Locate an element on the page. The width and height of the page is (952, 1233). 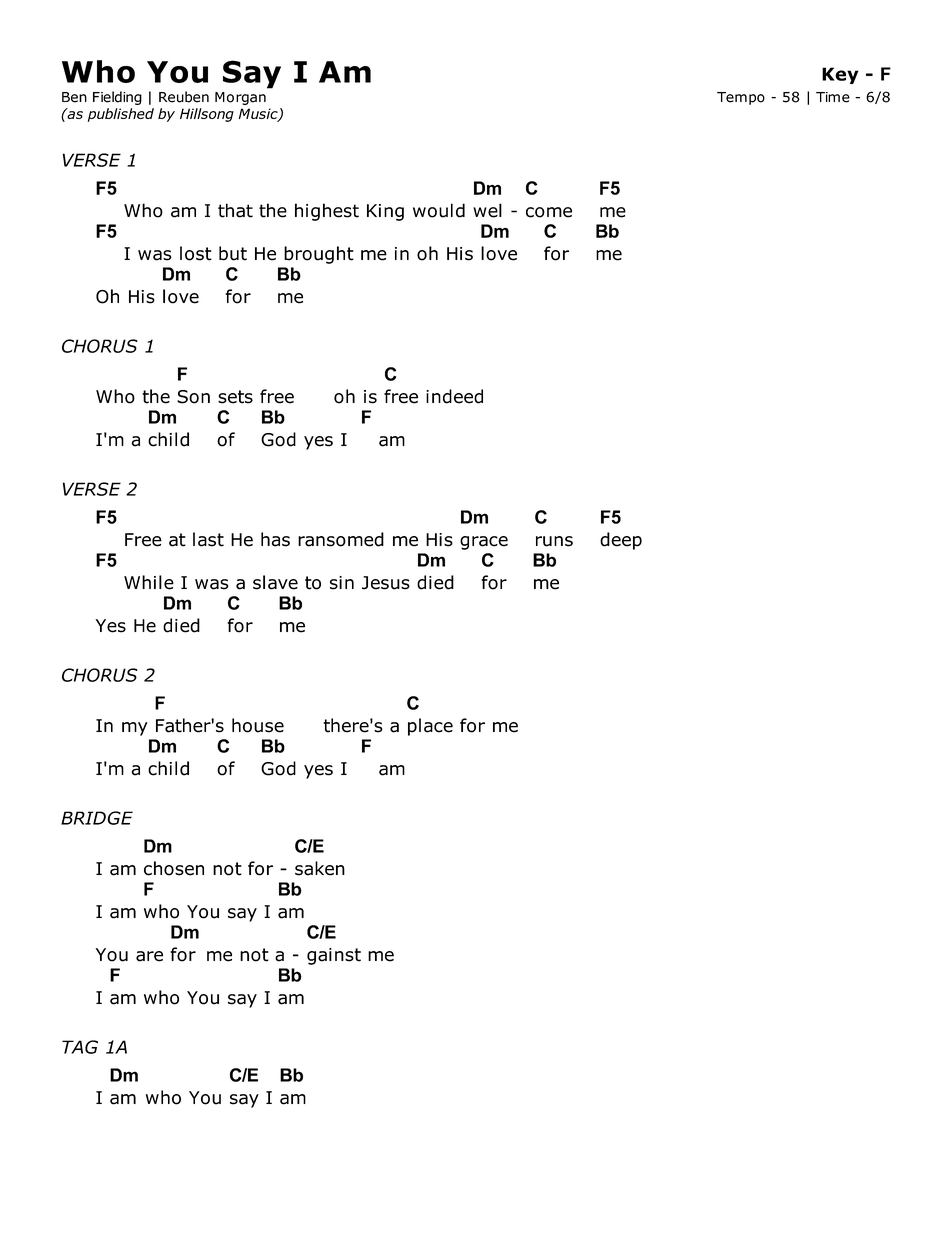
sets is located at coordinates (235, 397).
